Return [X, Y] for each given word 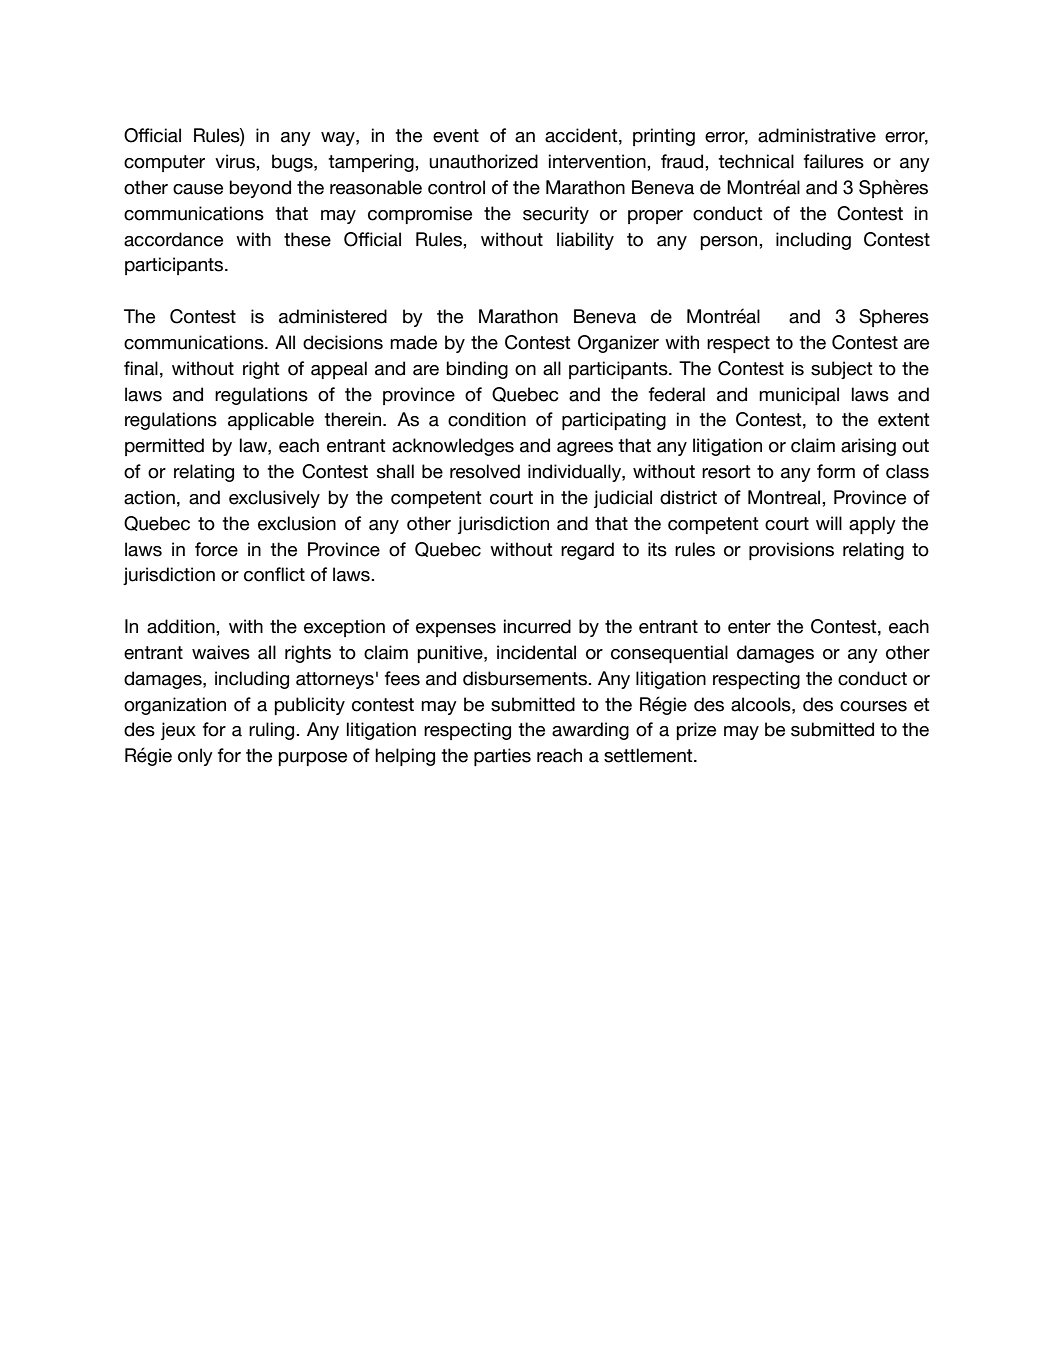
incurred [537, 626]
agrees [585, 449]
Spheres [894, 318]
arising [868, 447]
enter [749, 627]
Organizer [618, 344]
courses [873, 706]
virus [236, 161]
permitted [164, 447]
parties [502, 757]
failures [834, 161]
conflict [274, 574]
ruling [273, 731]
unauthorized [483, 161]
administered [333, 316]
